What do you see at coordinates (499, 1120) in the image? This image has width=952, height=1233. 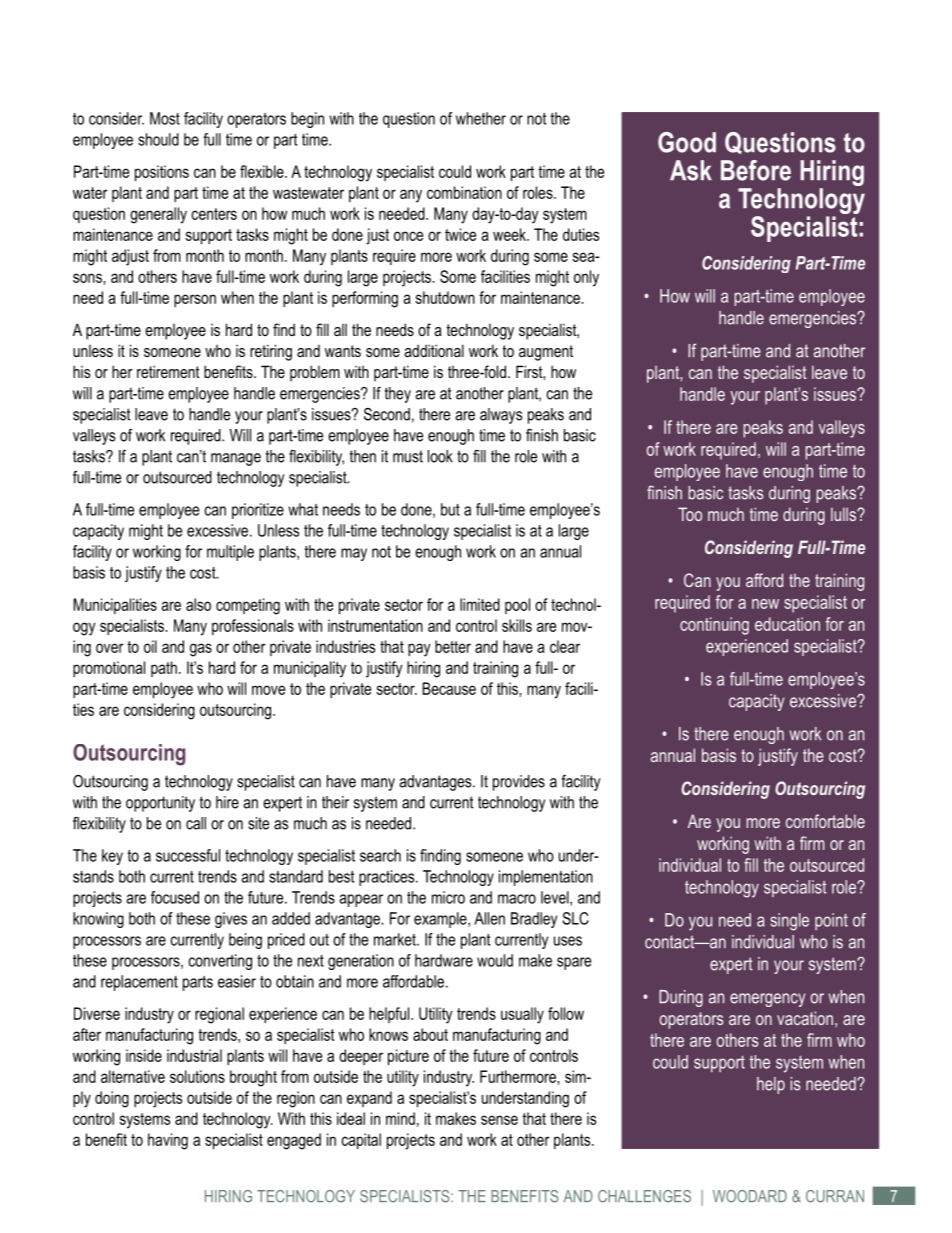 I see `sense` at bounding box center [499, 1120].
